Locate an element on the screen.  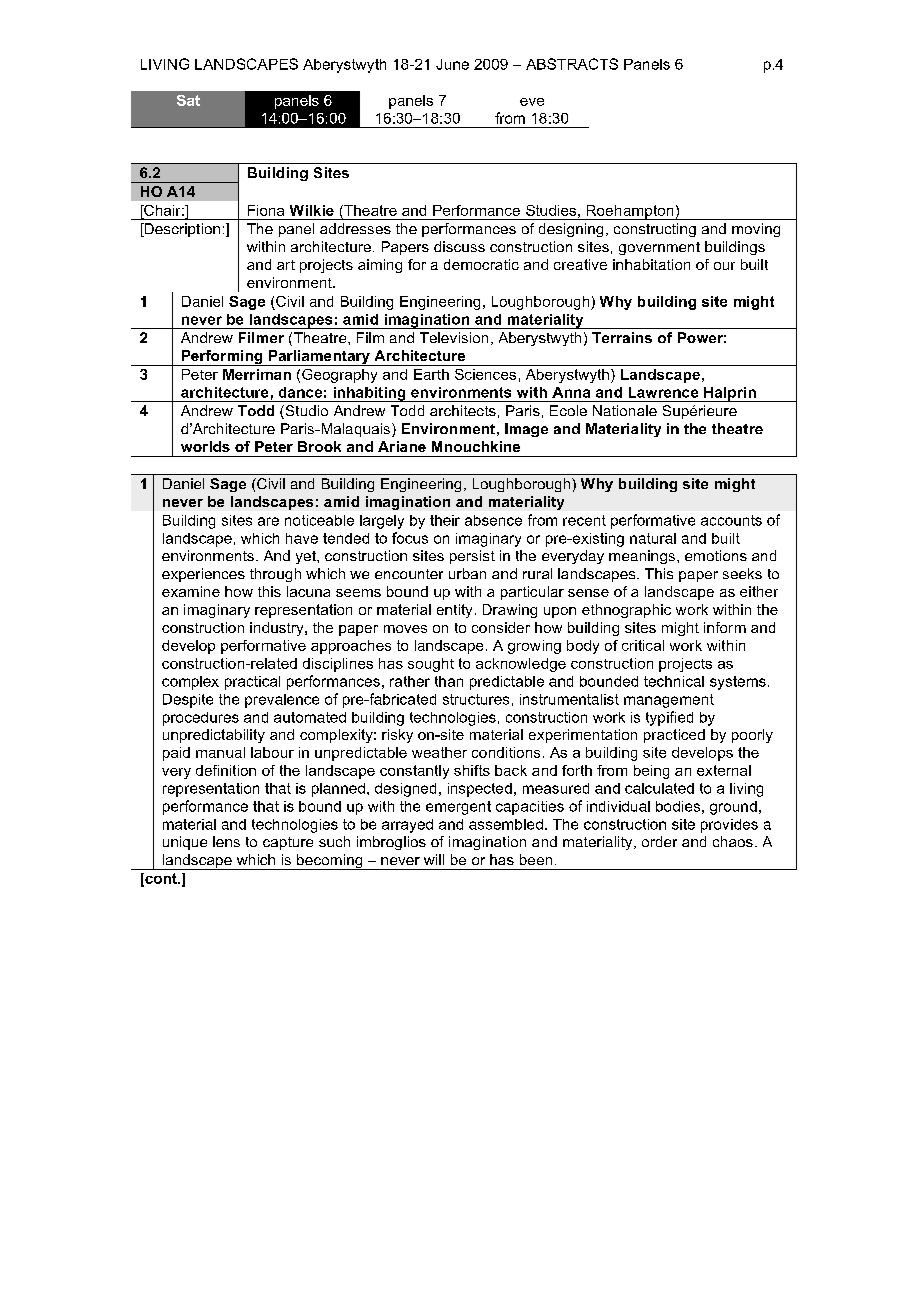
June is located at coordinates (452, 64).
